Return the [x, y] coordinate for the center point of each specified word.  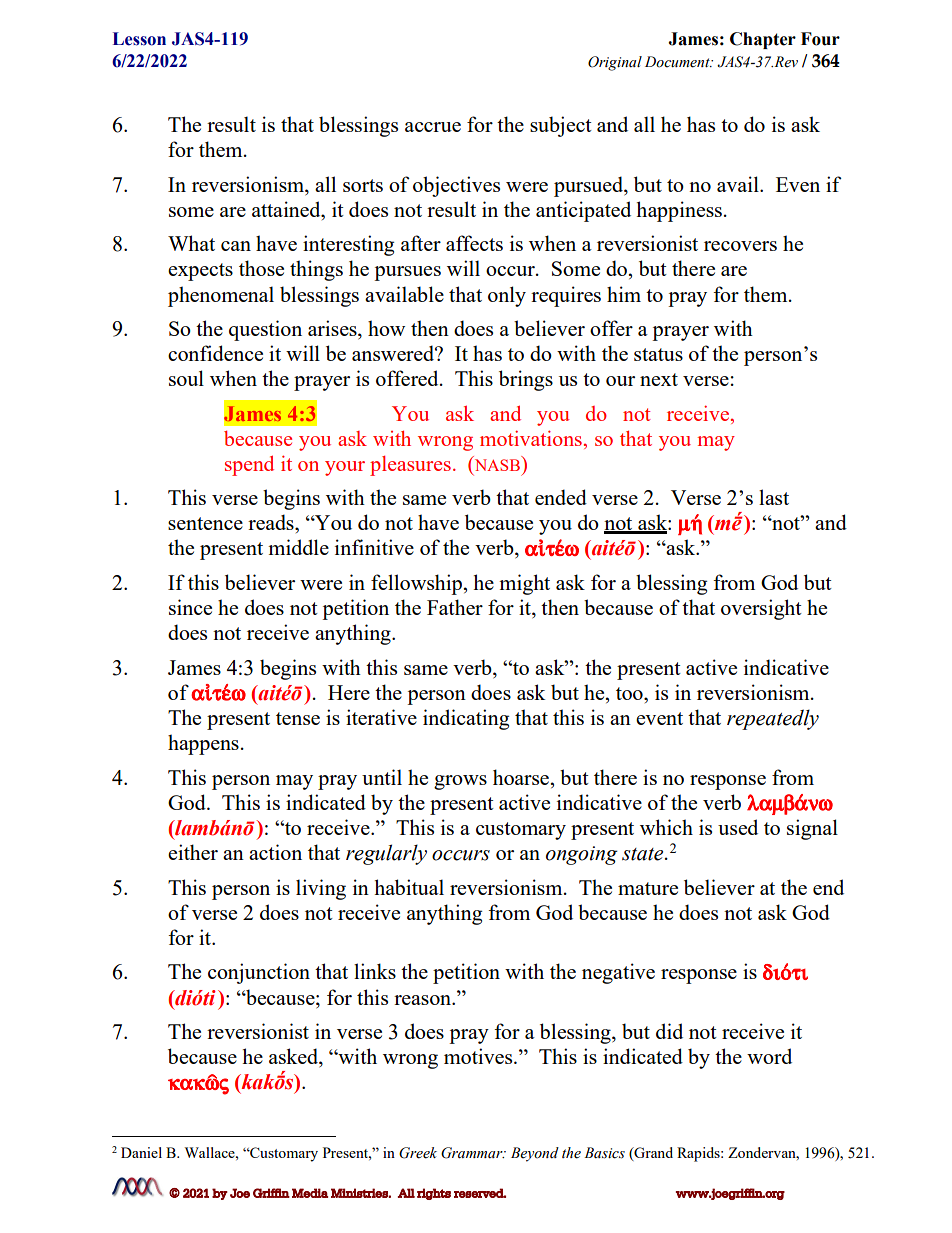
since [190, 607]
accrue [433, 127]
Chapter [763, 40]
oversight [761, 609]
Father [455, 607]
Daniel [141, 1152]
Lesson [139, 39]
